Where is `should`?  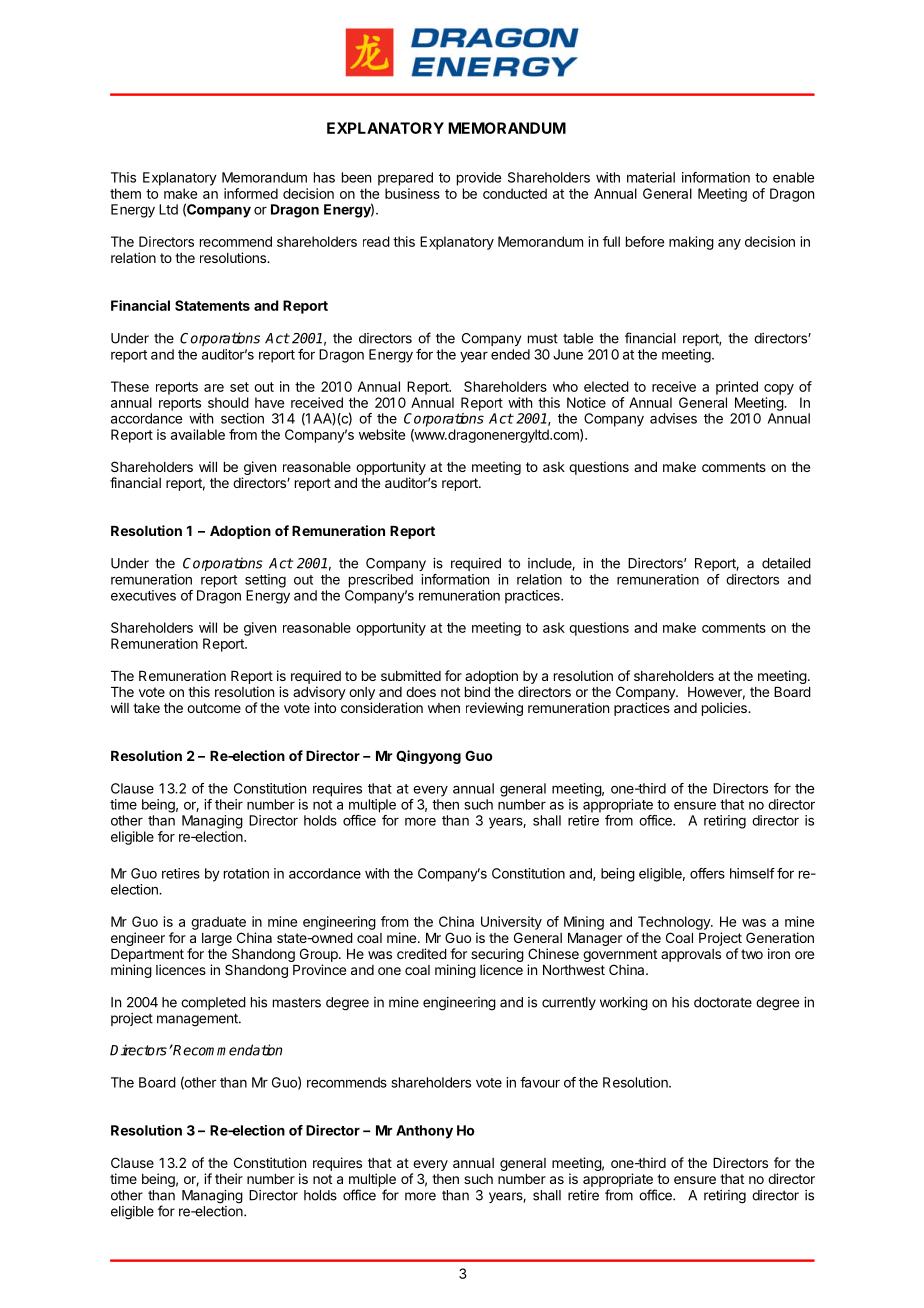
should is located at coordinates (228, 402).
